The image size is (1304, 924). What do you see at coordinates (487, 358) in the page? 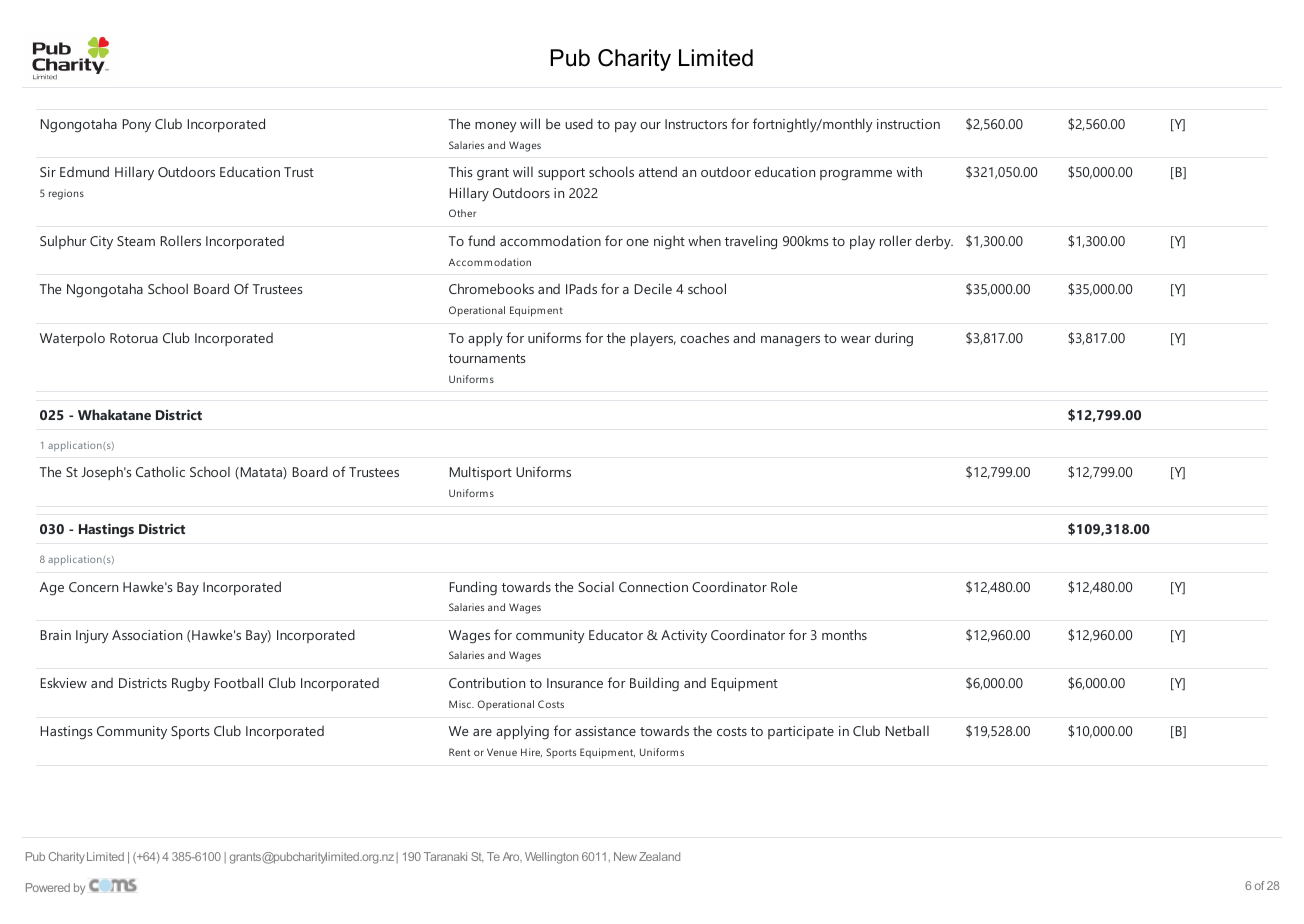
I see `tournaments` at bounding box center [487, 358].
